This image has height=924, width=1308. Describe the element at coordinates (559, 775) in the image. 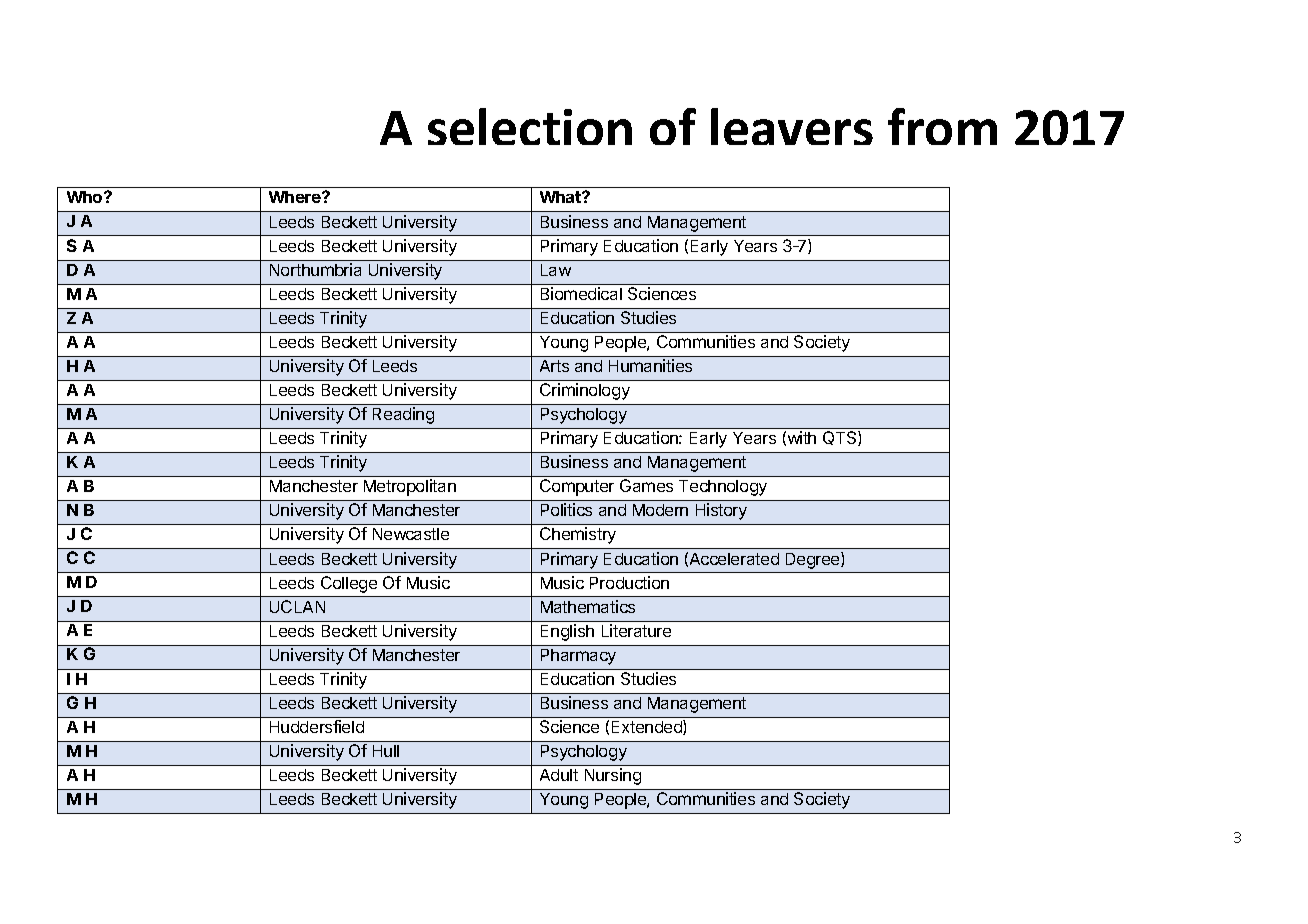

I see `Adult` at that location.
